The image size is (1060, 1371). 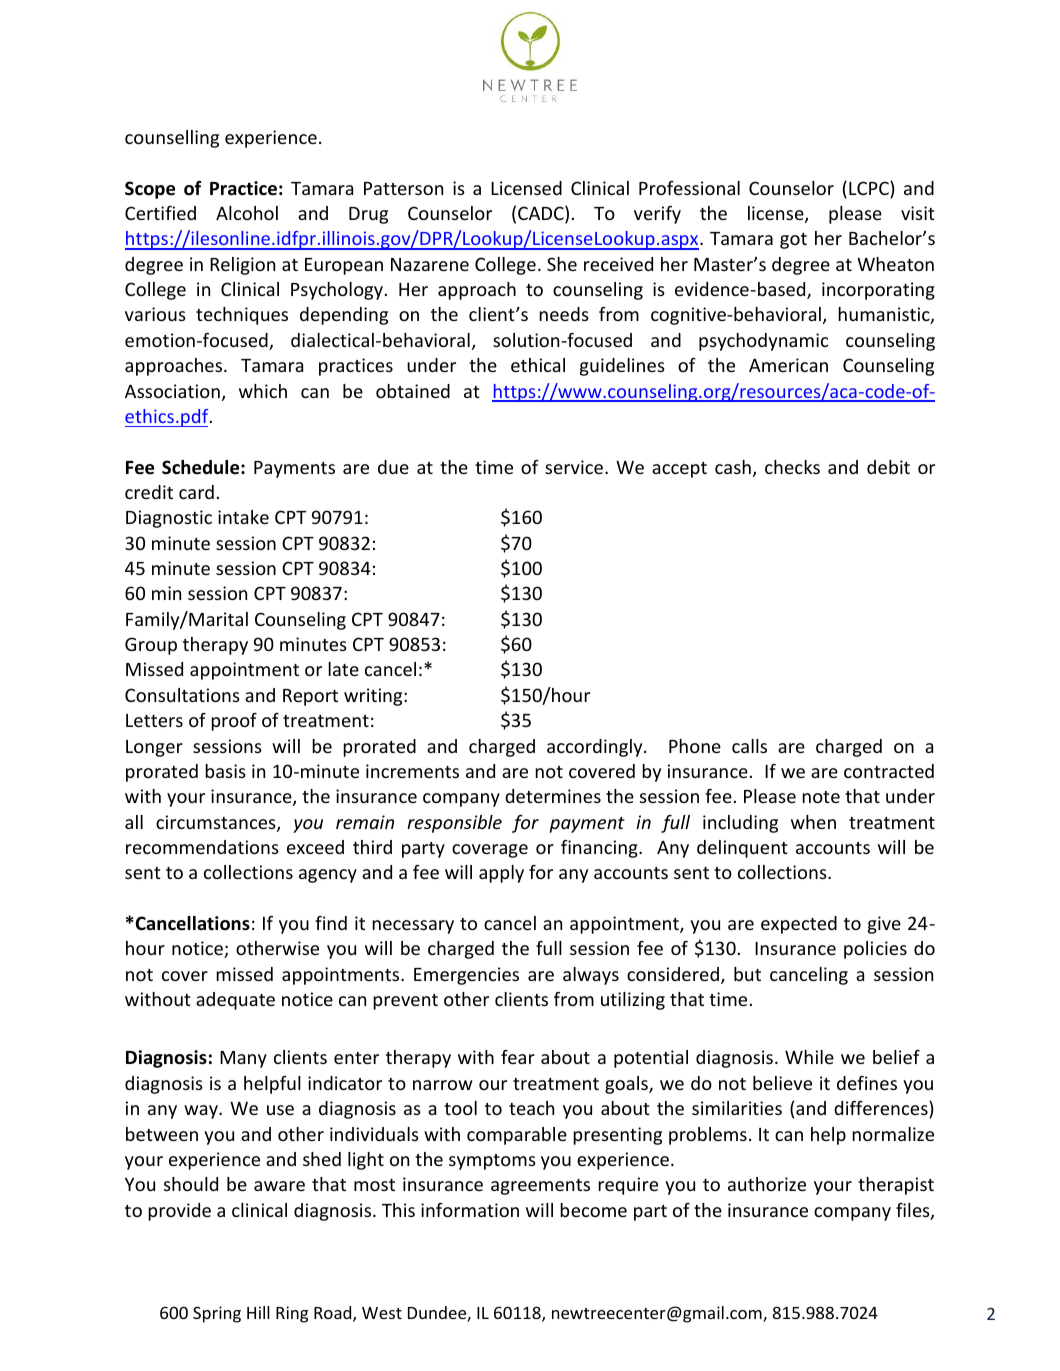 What do you see at coordinates (403, 188) in the screenshot?
I see `Patterson` at bounding box center [403, 188].
